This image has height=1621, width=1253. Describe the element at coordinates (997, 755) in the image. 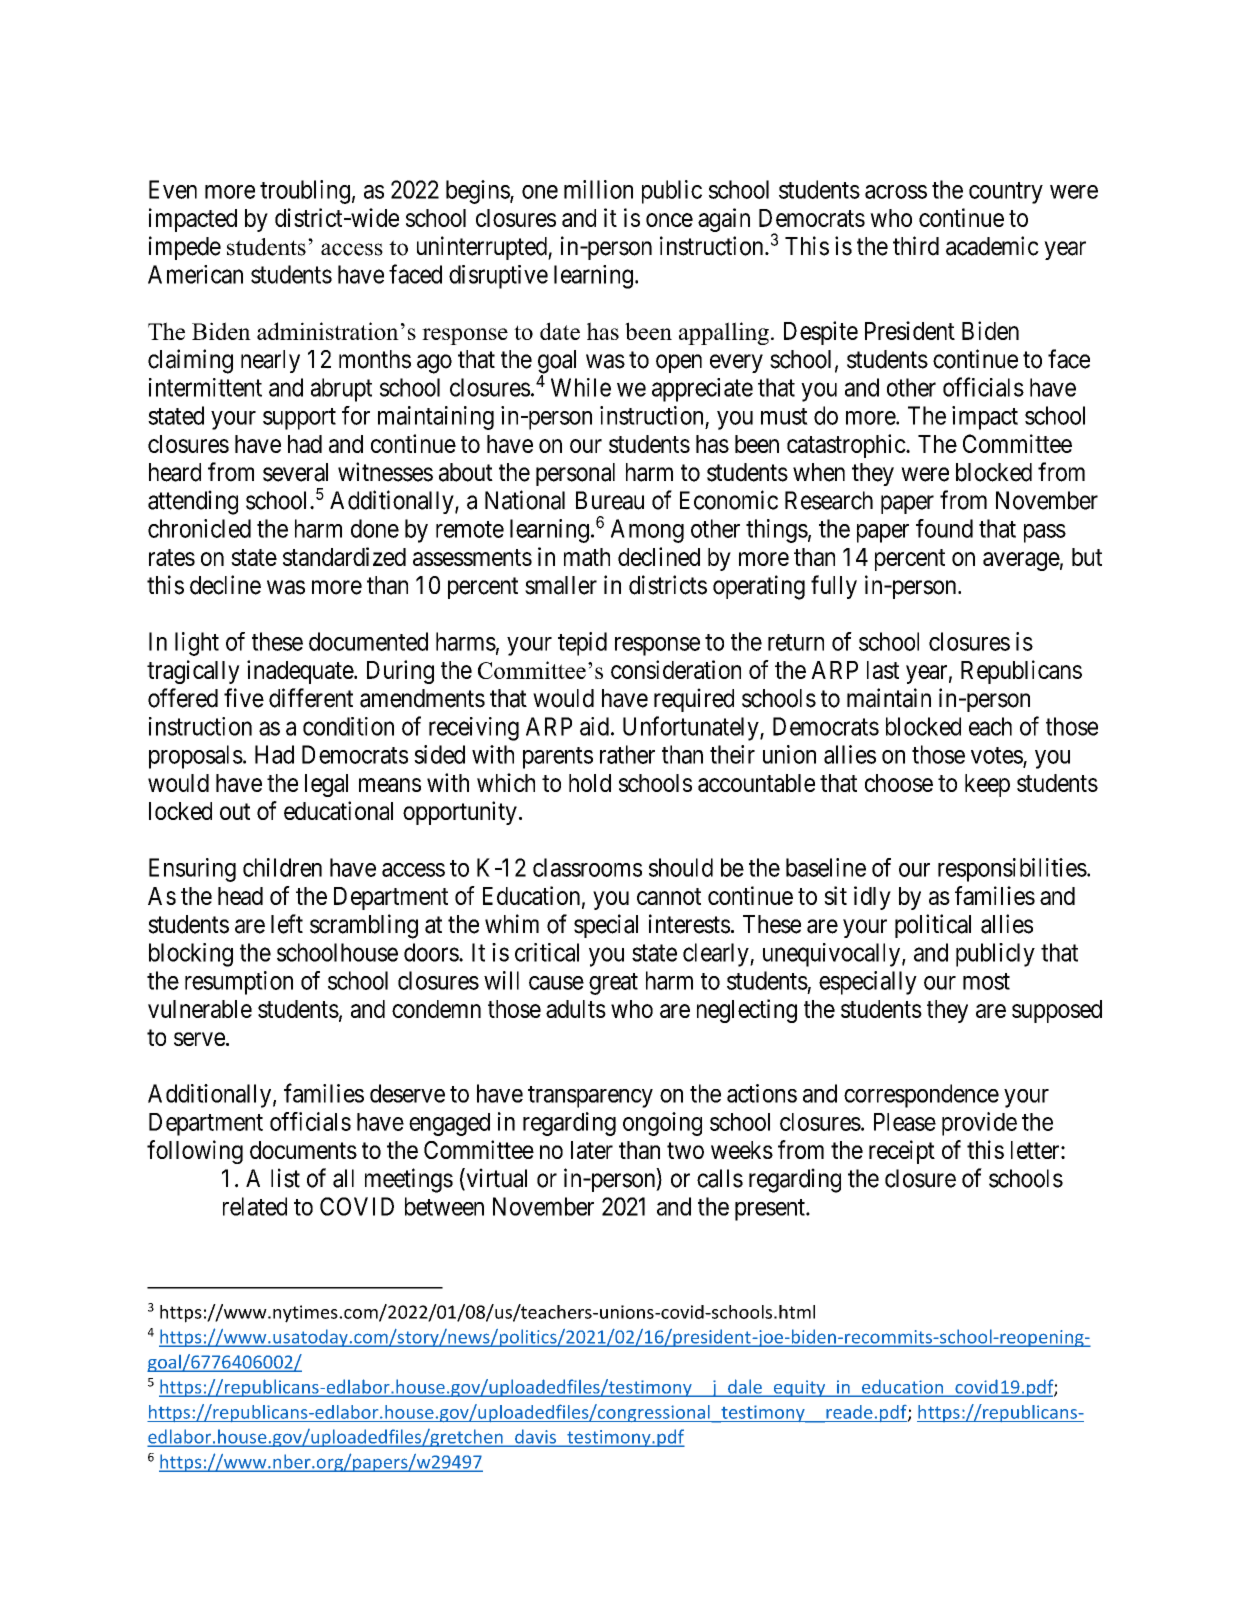

I see `votes` at that location.
